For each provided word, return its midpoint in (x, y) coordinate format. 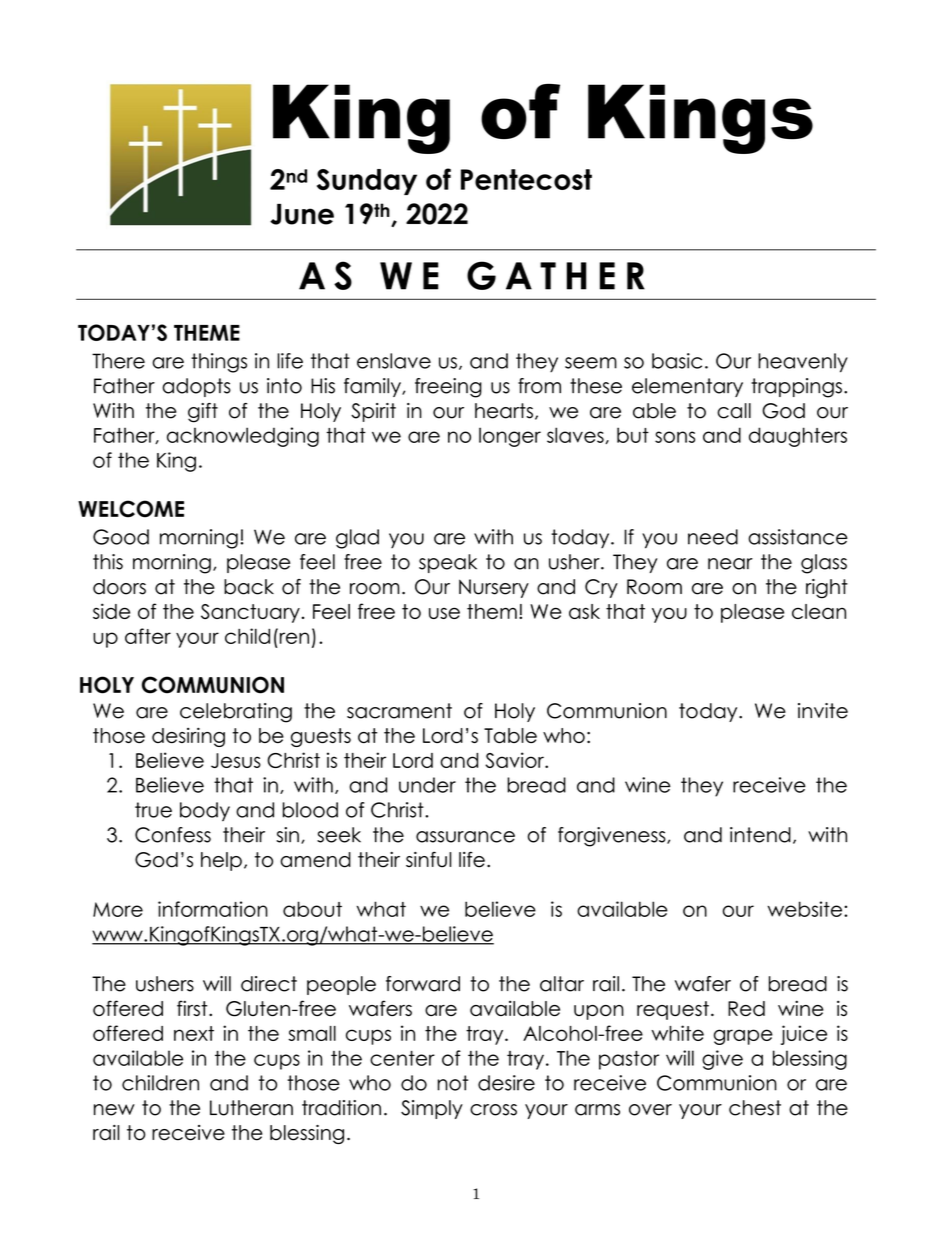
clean (819, 611)
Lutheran (251, 1108)
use (444, 613)
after (148, 636)
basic (677, 361)
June (302, 214)
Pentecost (526, 179)
